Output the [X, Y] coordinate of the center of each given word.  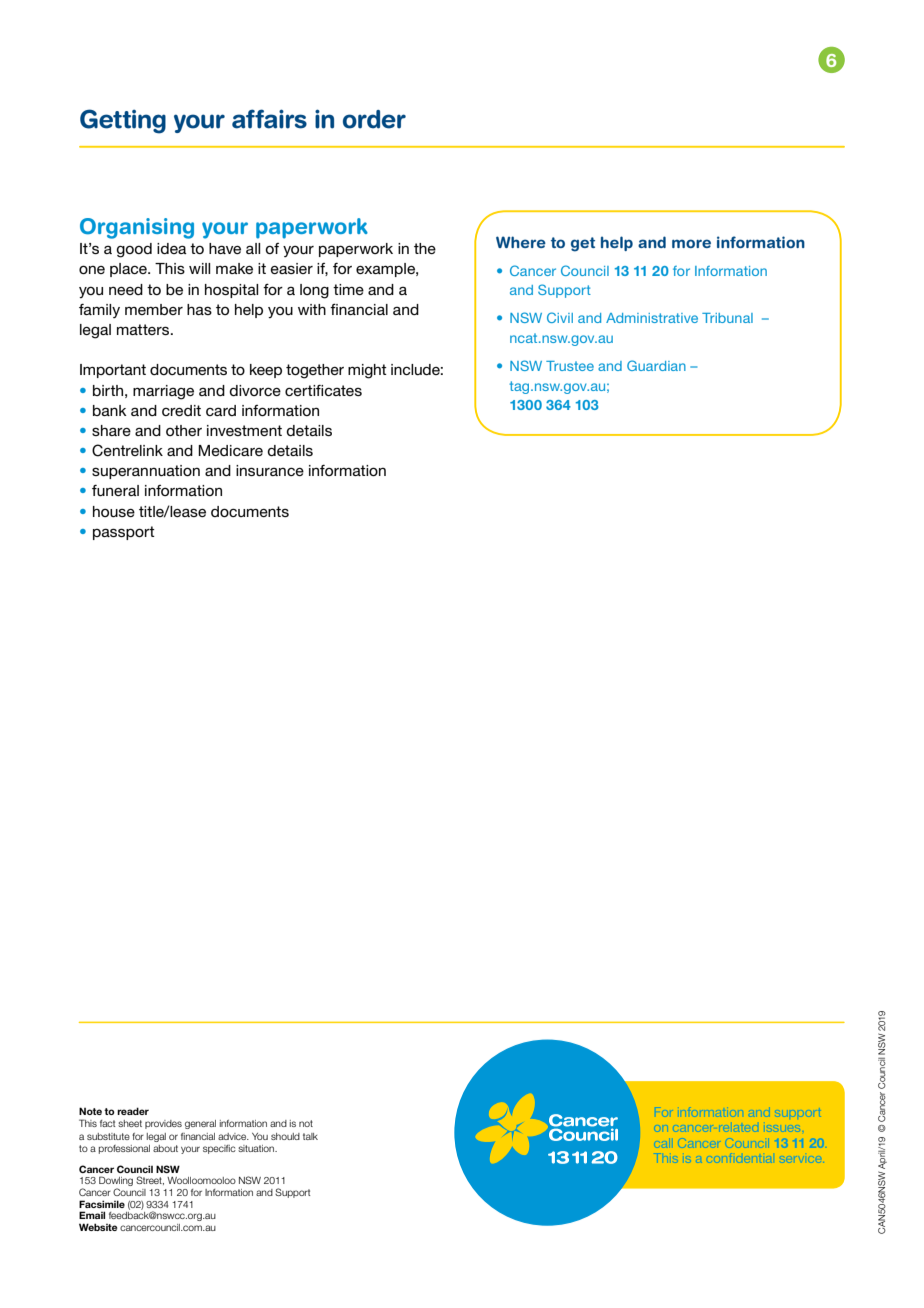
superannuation [146, 472]
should [285, 1136]
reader [133, 1111]
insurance [270, 470]
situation [257, 1148]
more [691, 243]
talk [310, 1136]
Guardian [656, 365]
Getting [123, 121]
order [374, 119]
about [165, 1148]
